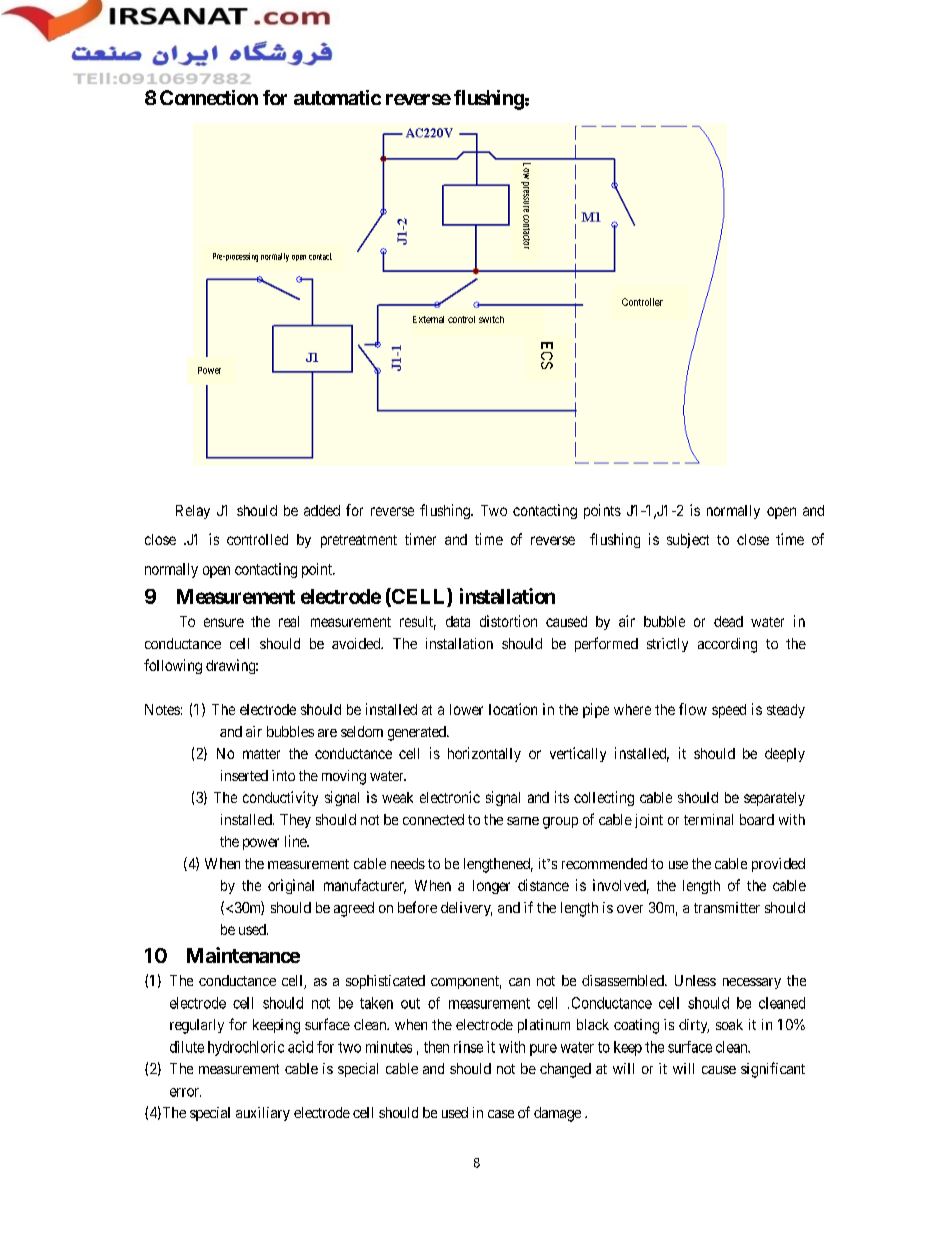 Image resolution: width=952 pixels, height=1233 pixels. I want to click on subject, so click(688, 540).
